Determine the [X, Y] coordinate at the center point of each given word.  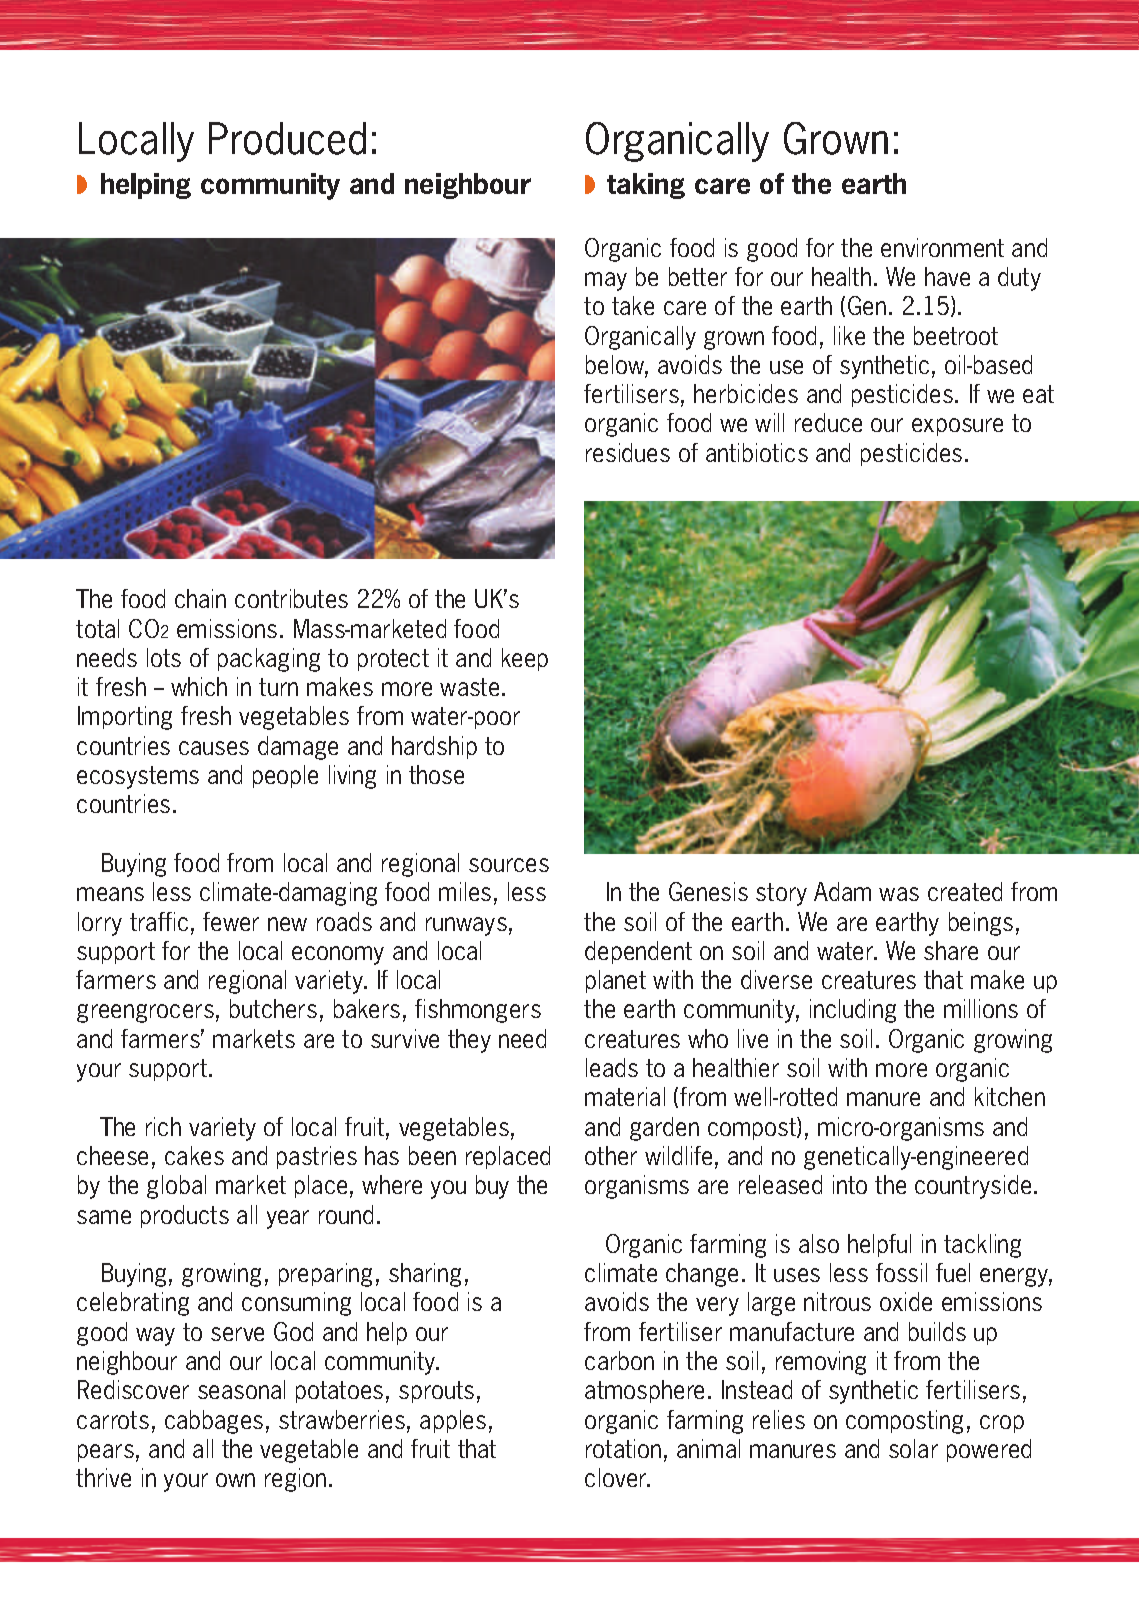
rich [163, 1126]
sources [509, 865]
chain [200, 598]
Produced [287, 138]
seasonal [241, 1389]
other [611, 1155]
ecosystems [138, 777]
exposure [957, 427]
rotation [623, 1448]
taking [646, 186]
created [965, 891]
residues [628, 452]
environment [942, 247]
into [850, 1184]
